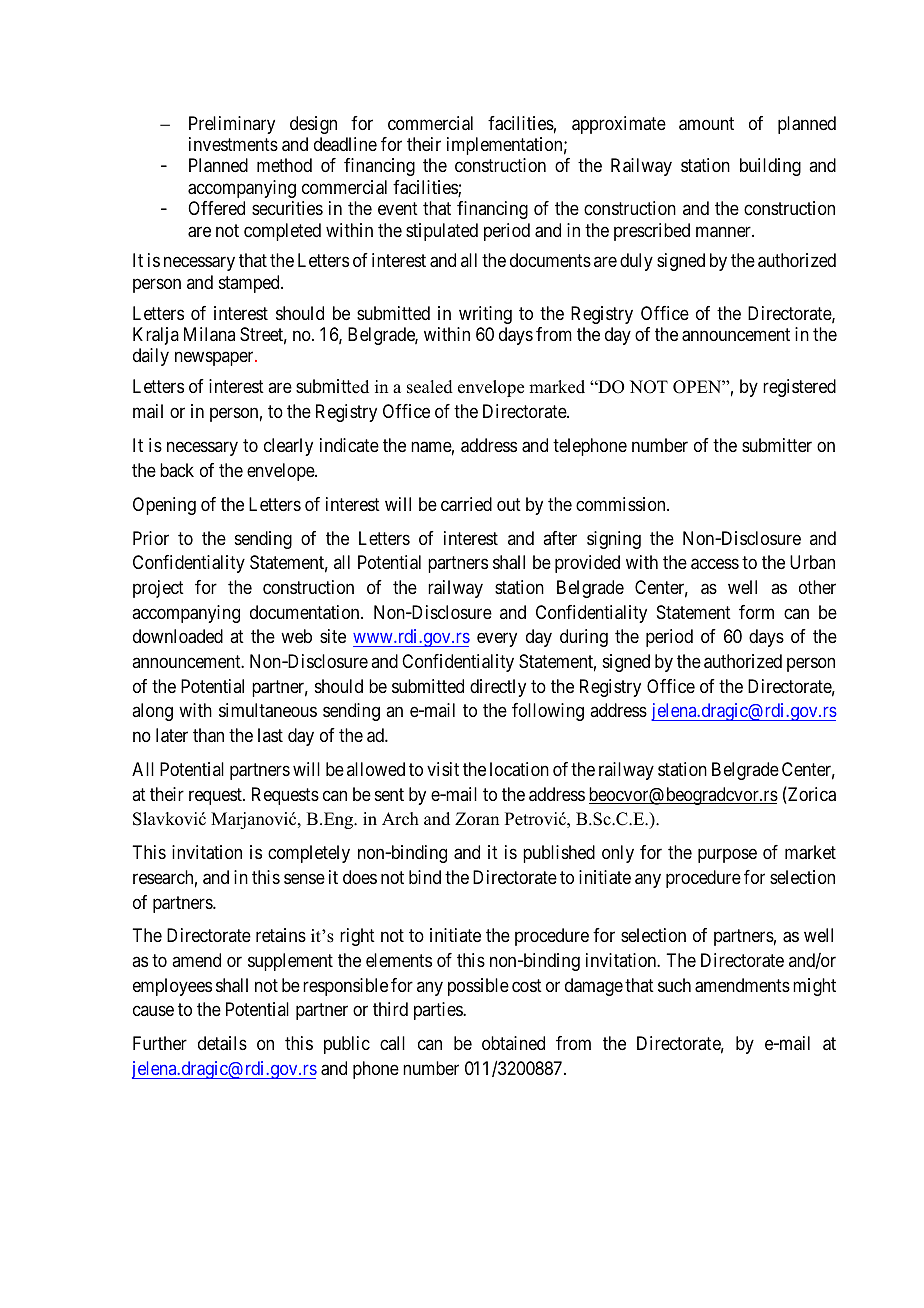  Describe the element at coordinates (478, 987) in the screenshot. I see `possible` at that location.
